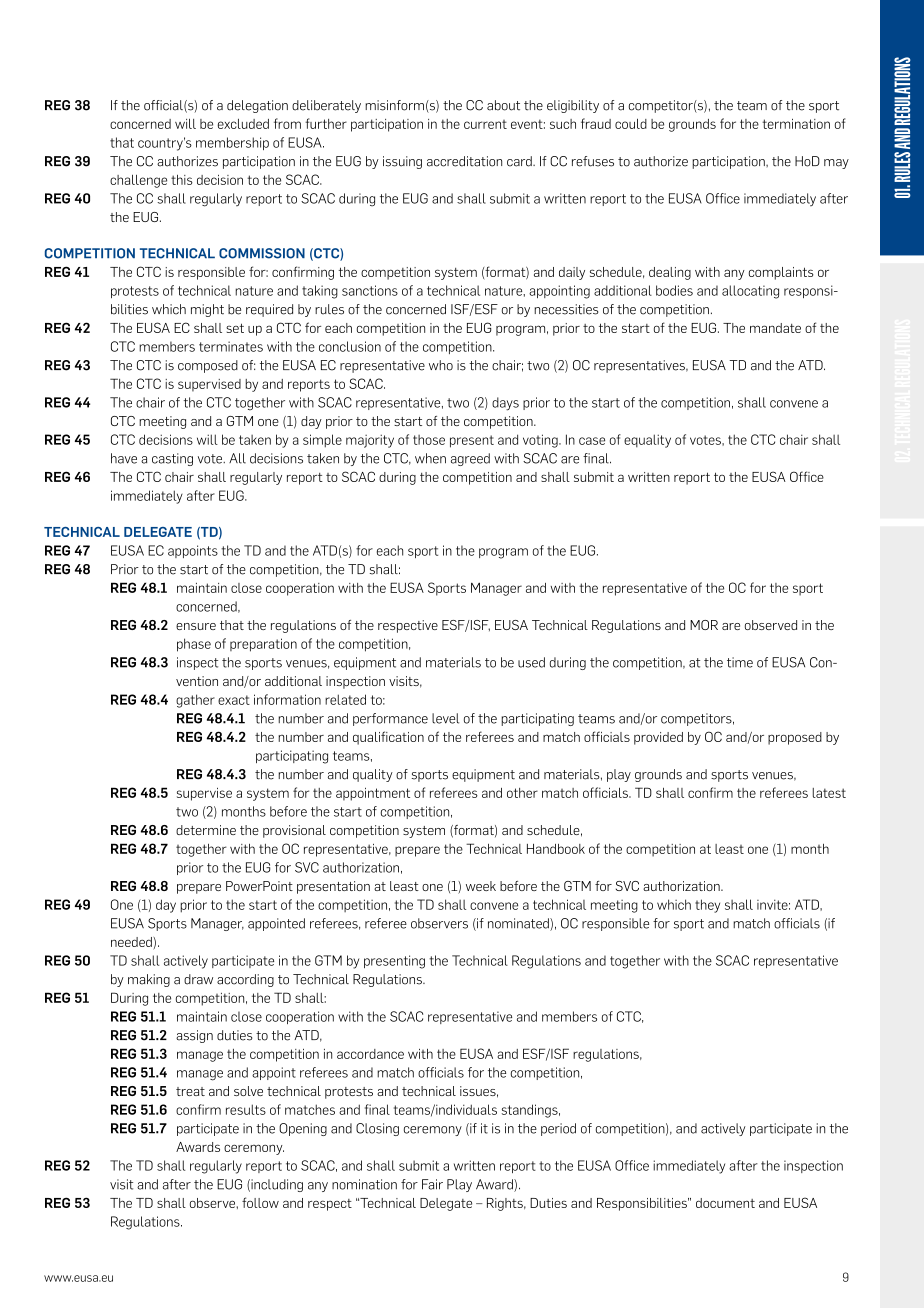 The width and height of the image is (924, 1308). What do you see at coordinates (470, 459) in the image?
I see `agreed` at bounding box center [470, 459].
